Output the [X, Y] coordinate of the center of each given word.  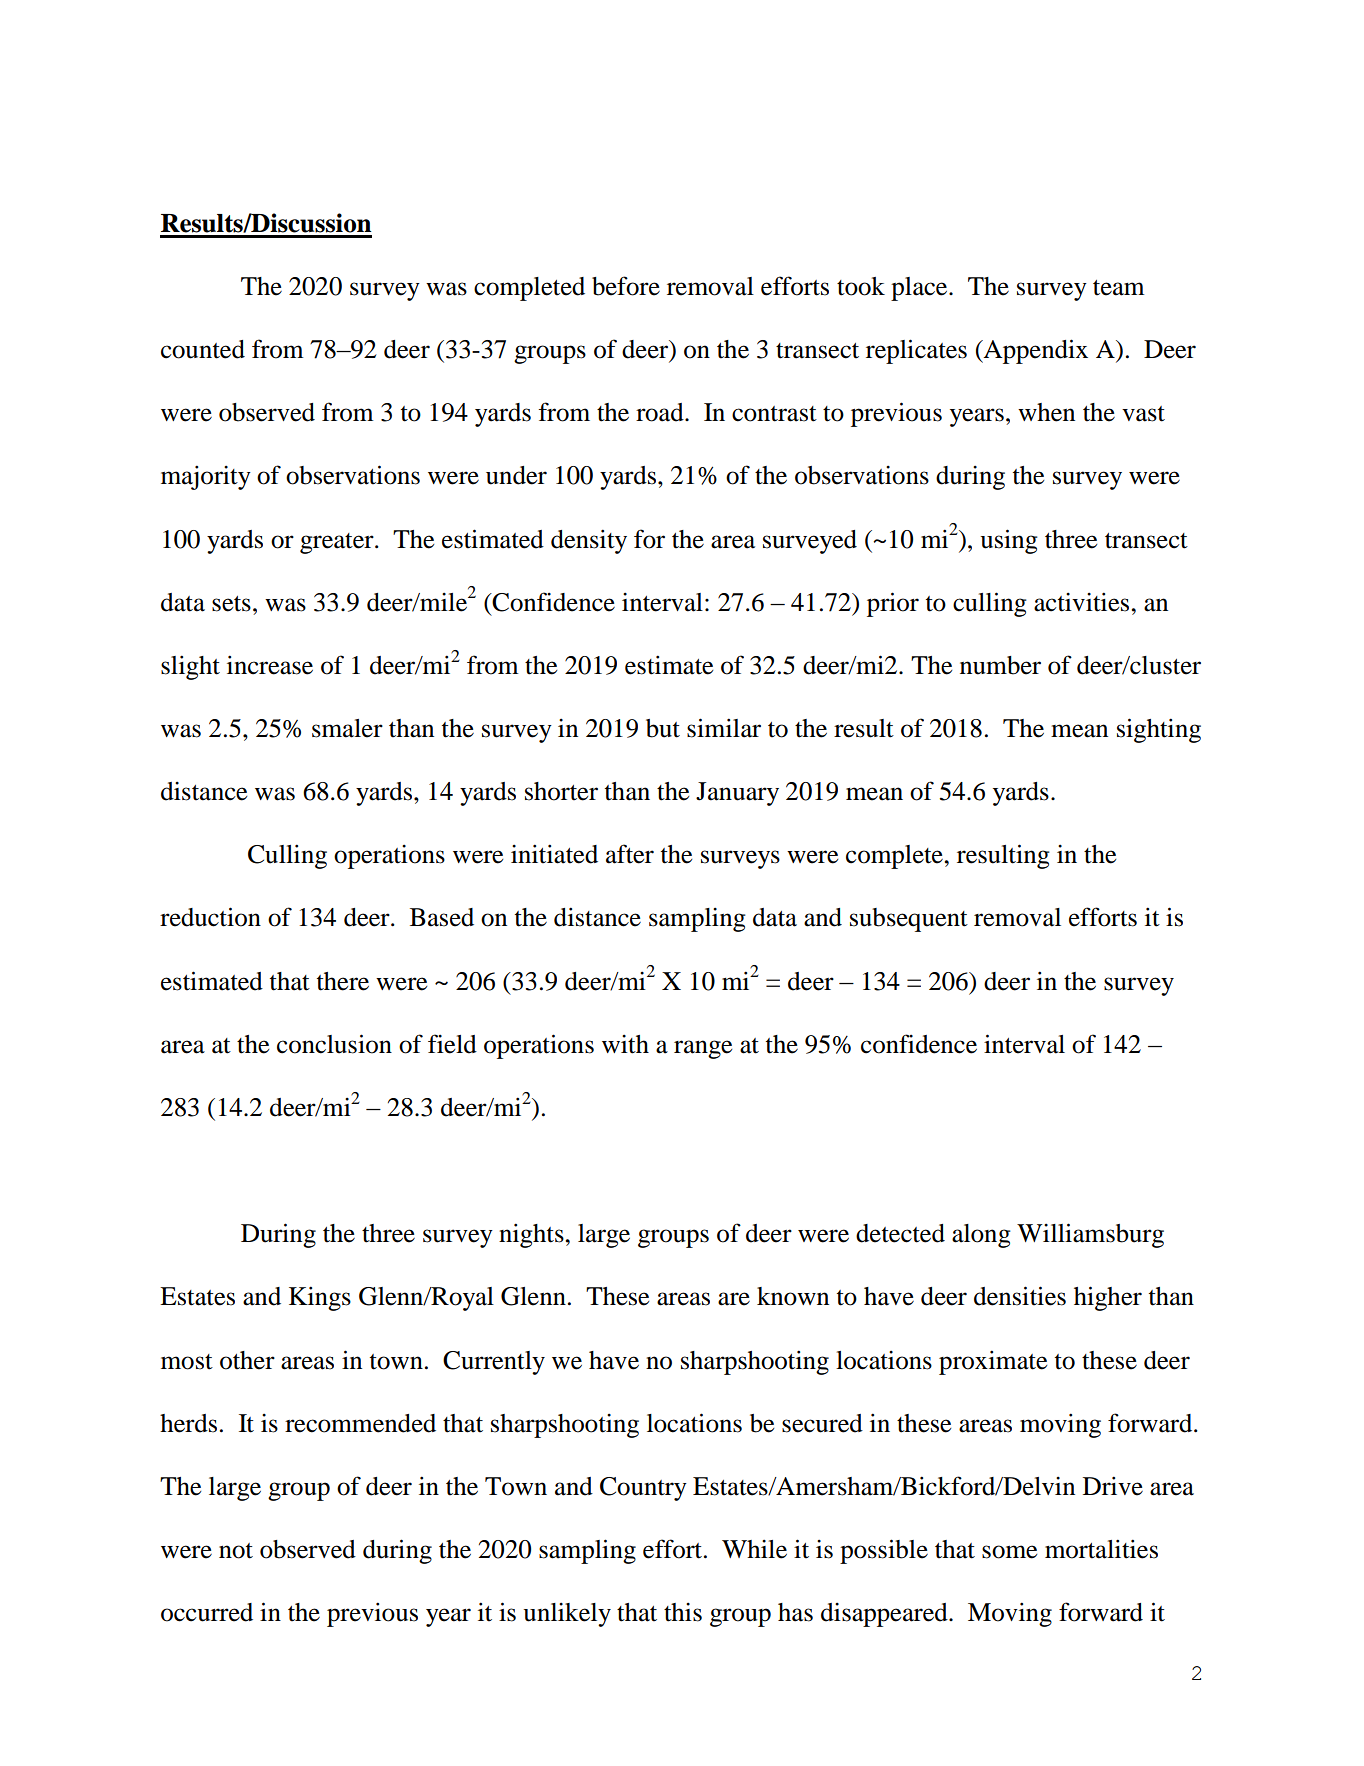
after [630, 854]
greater [338, 543]
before [626, 286]
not [236, 1551]
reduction [210, 917]
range [703, 1049]
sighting [1159, 730]
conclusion [334, 1044]
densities [1020, 1296]
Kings [320, 1298]
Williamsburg [1090, 1235]
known [793, 1296]
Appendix [1035, 351]
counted [203, 349]
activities [1083, 602]
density [589, 541]
